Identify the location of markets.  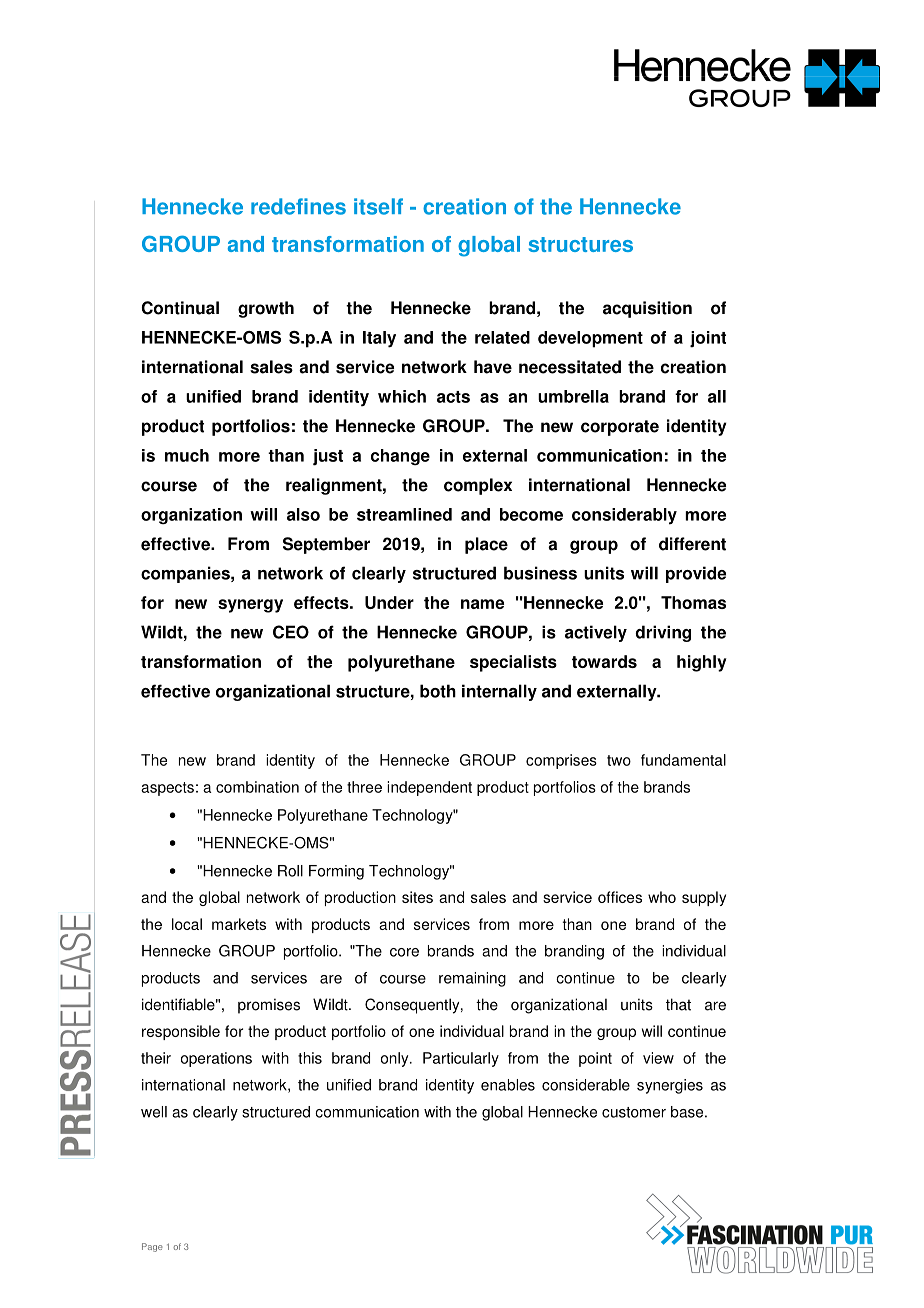
(239, 924).
